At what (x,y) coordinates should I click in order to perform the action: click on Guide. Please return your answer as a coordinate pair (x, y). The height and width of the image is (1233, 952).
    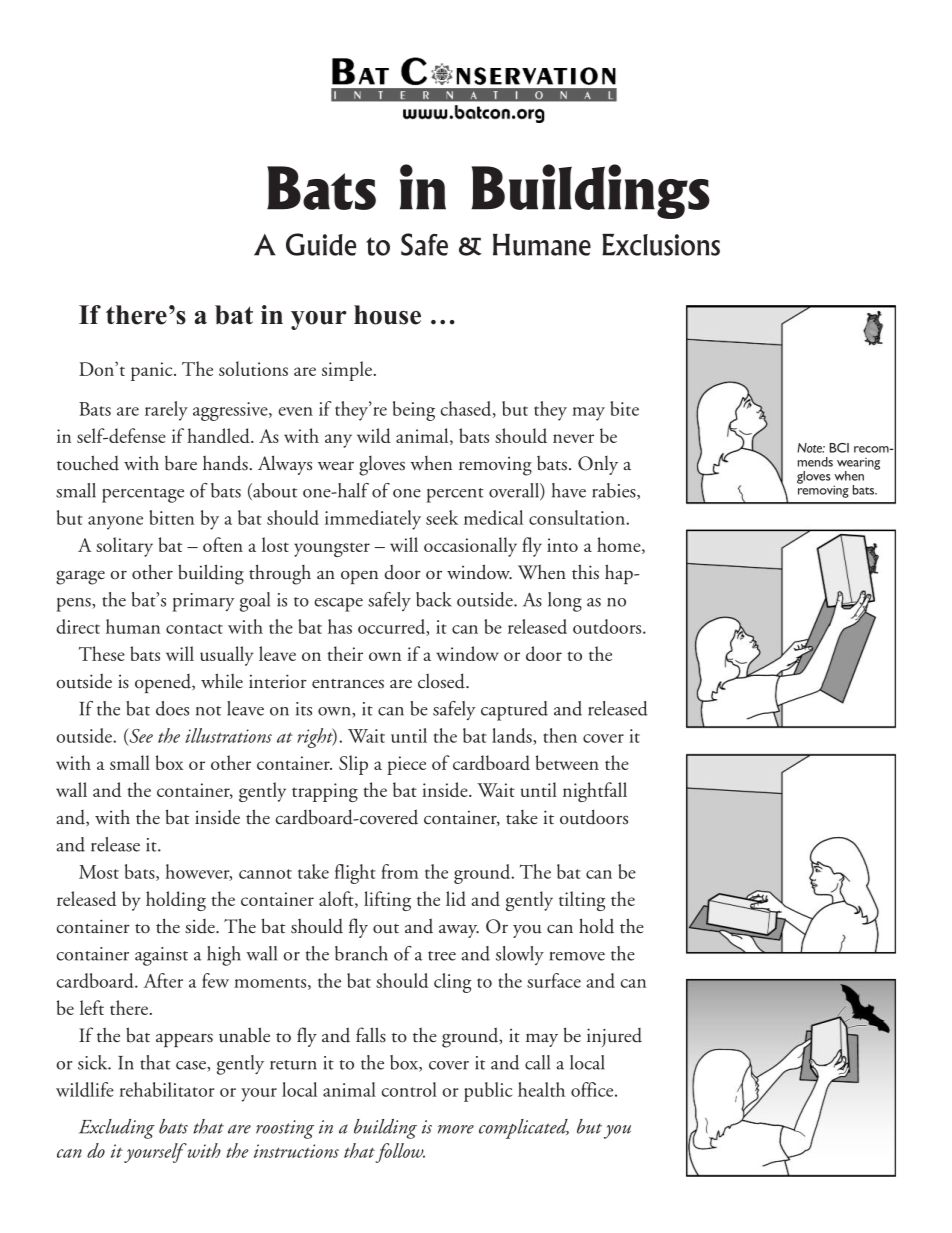
    Looking at the image, I should click on (321, 244).
